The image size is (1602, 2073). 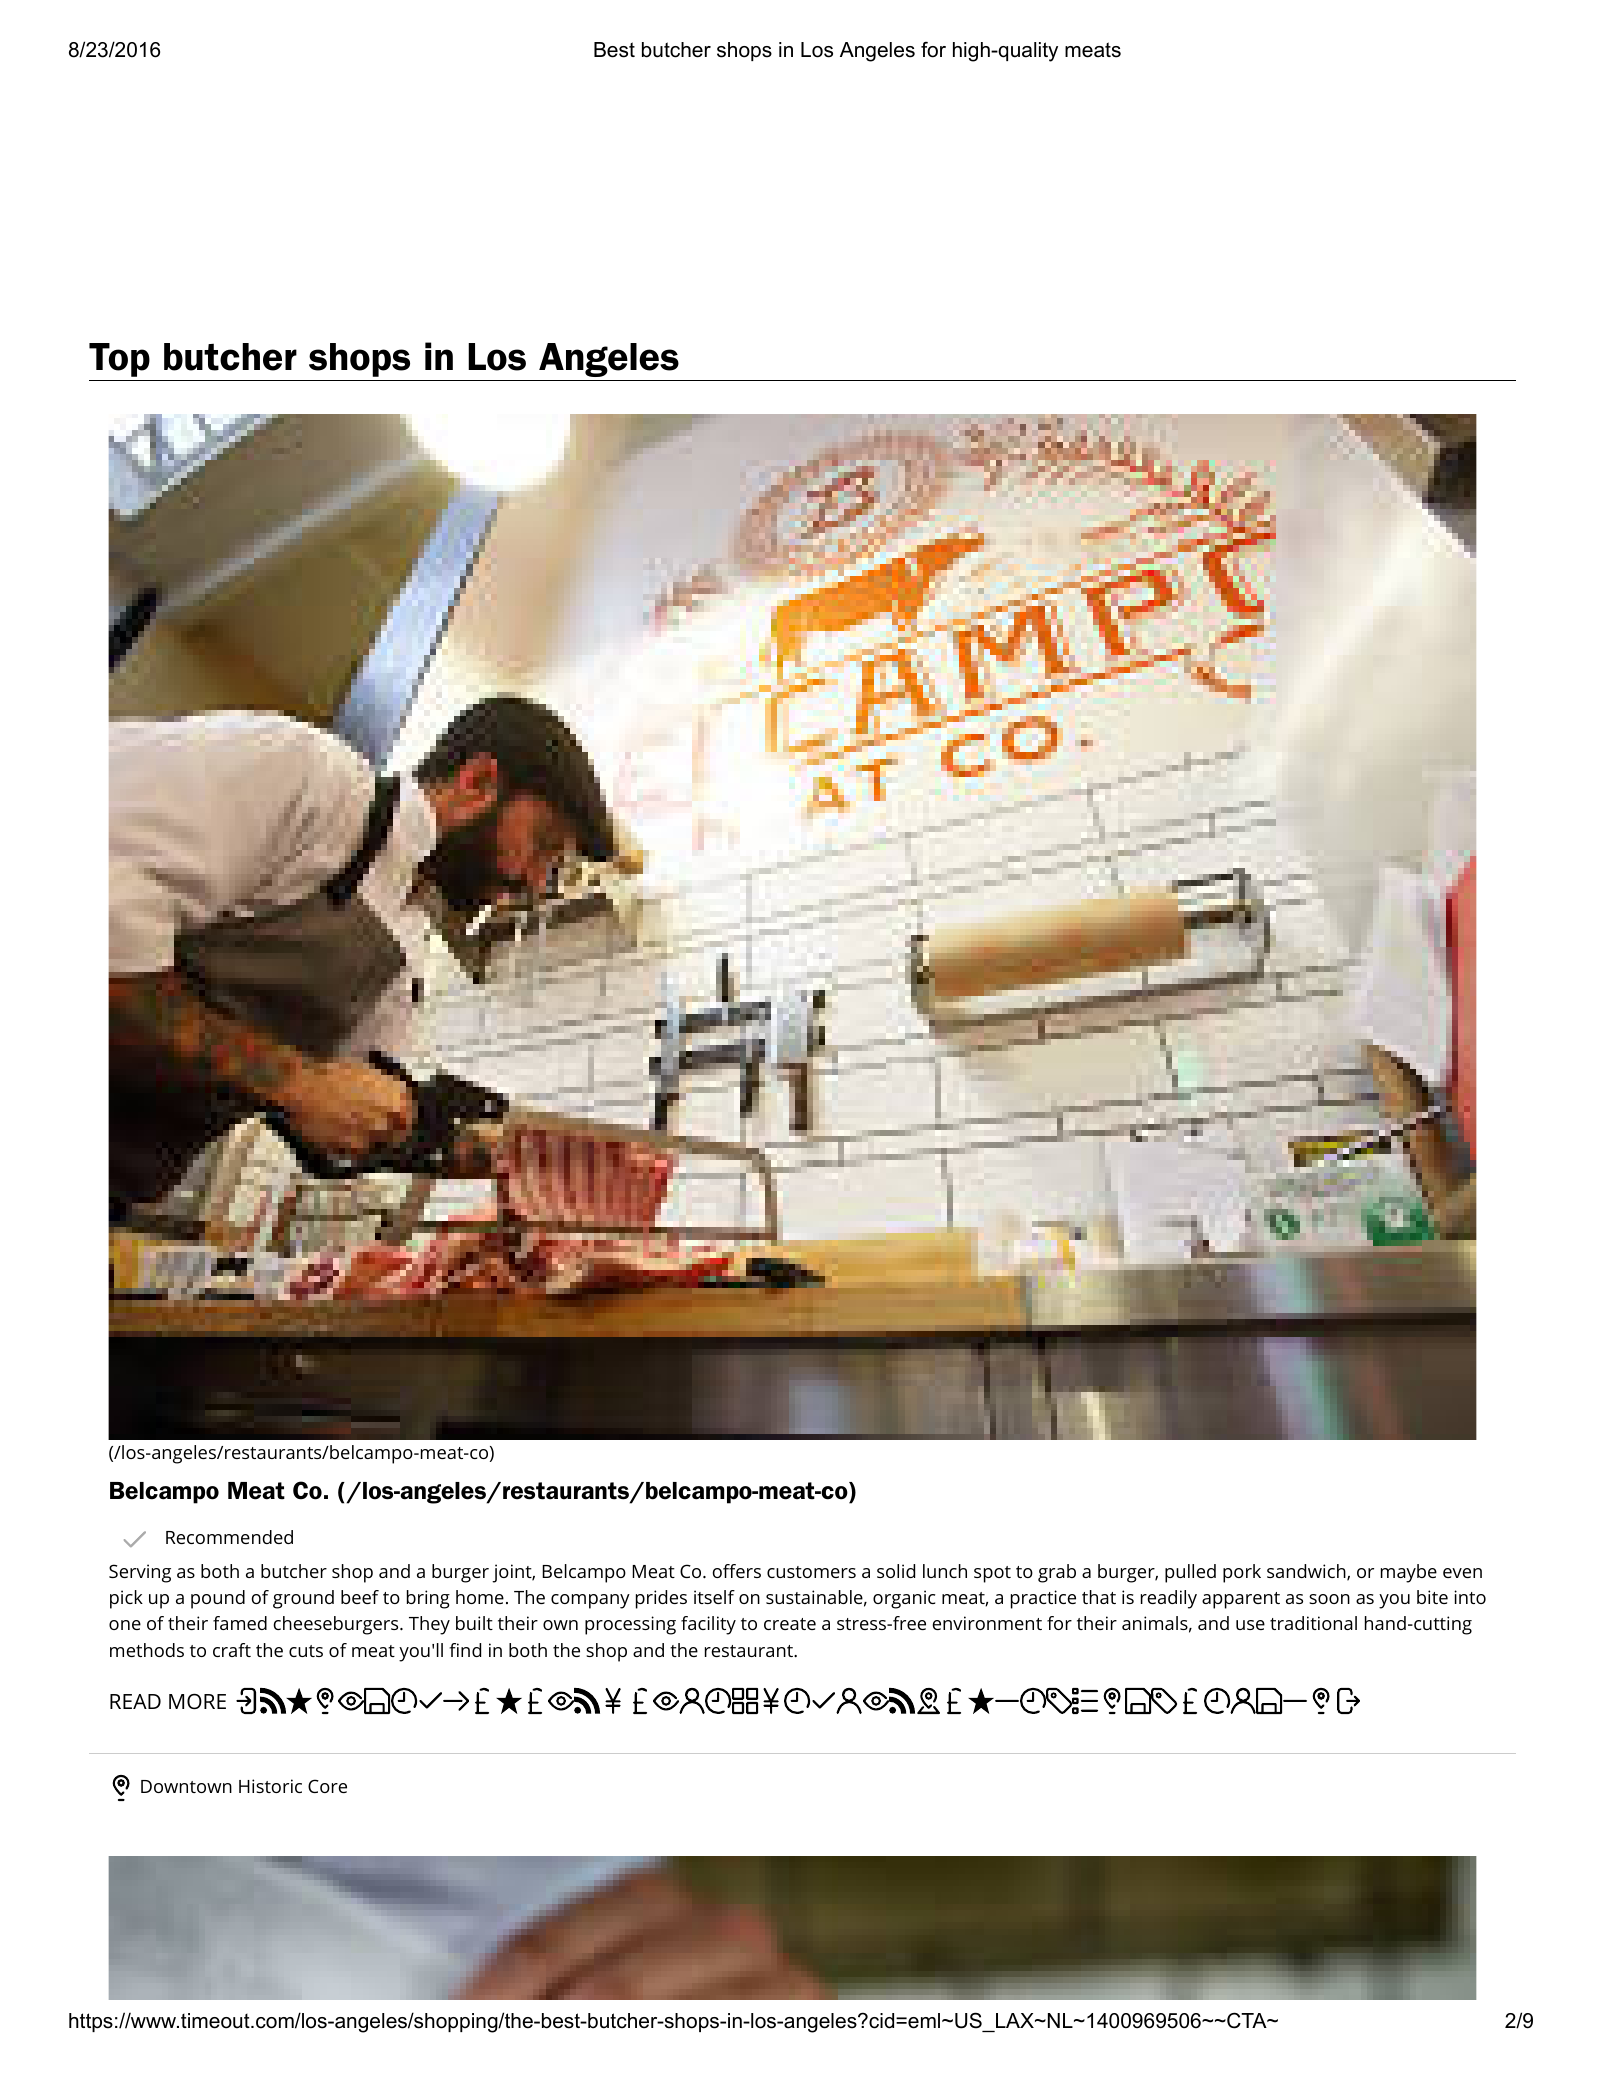 What do you see at coordinates (1242, 1573) in the image?
I see `pork` at bounding box center [1242, 1573].
